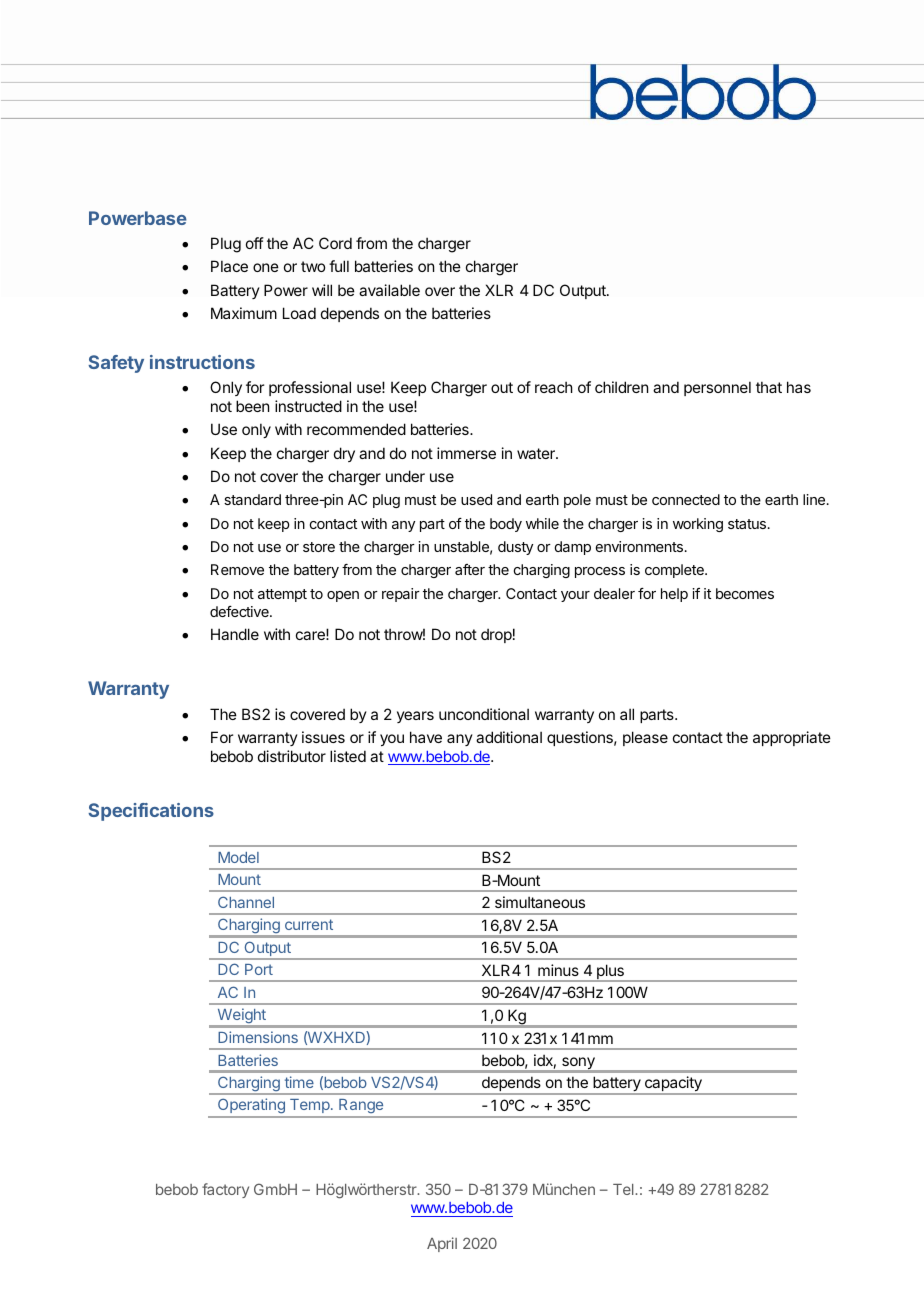 Image resolution: width=924 pixels, height=1308 pixels. Describe the element at coordinates (225, 1190) in the screenshot. I see `factory` at that location.
